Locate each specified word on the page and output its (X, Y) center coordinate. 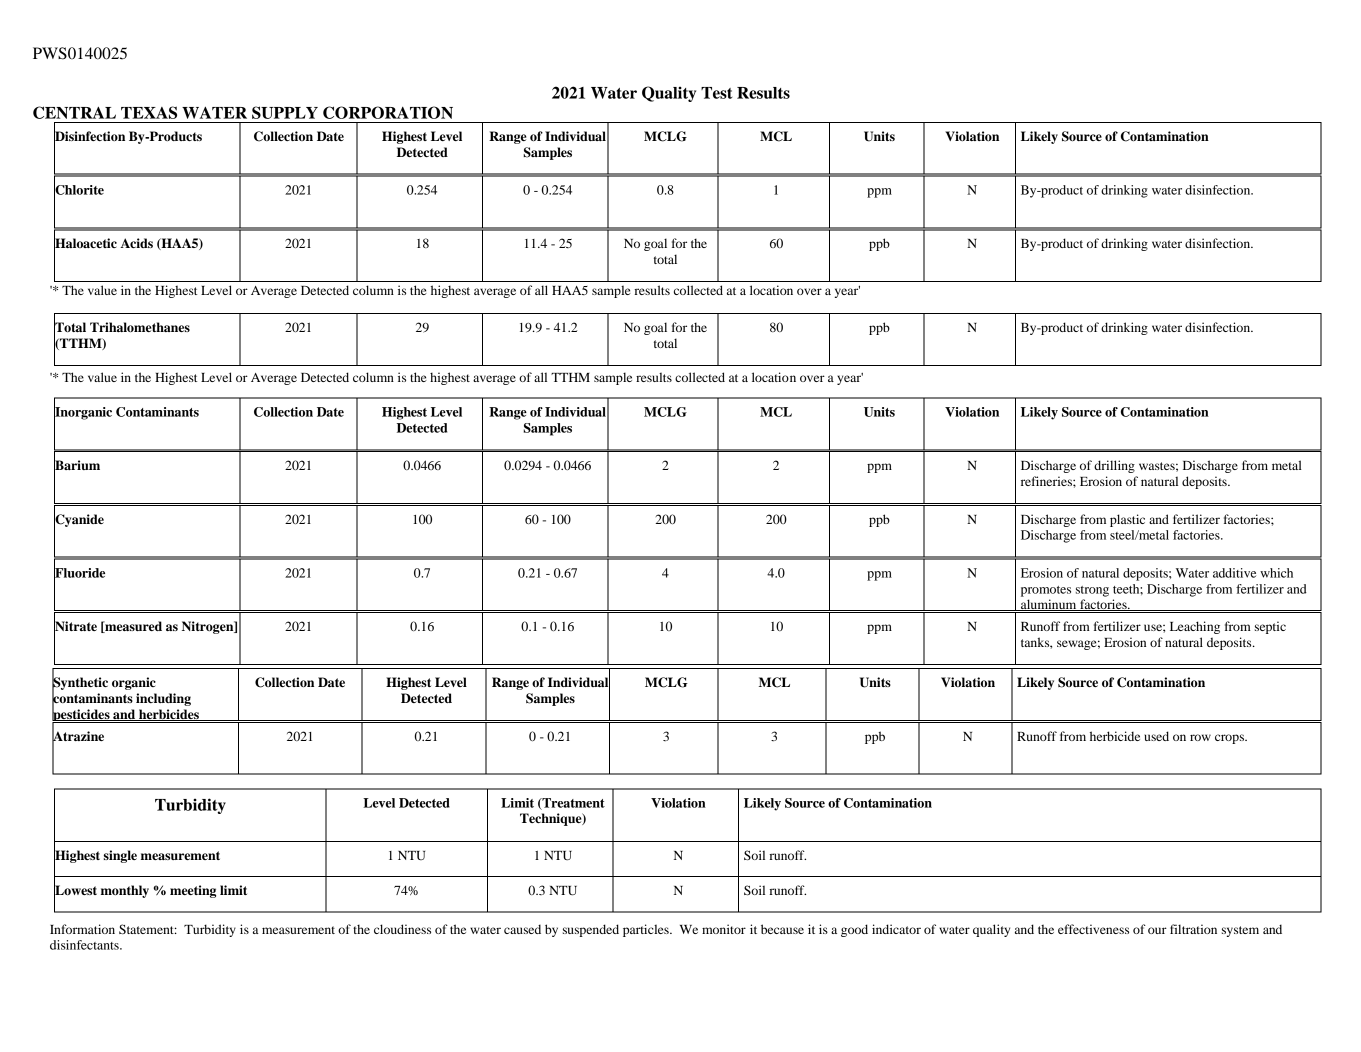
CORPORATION (388, 112)
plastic (1127, 520)
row (1200, 737)
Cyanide (79, 520)
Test (716, 93)
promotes (1046, 591)
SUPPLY (285, 112)
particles (647, 930)
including (163, 699)
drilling (1114, 466)
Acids (136, 243)
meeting (193, 891)
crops (1230, 739)
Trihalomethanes (140, 327)
